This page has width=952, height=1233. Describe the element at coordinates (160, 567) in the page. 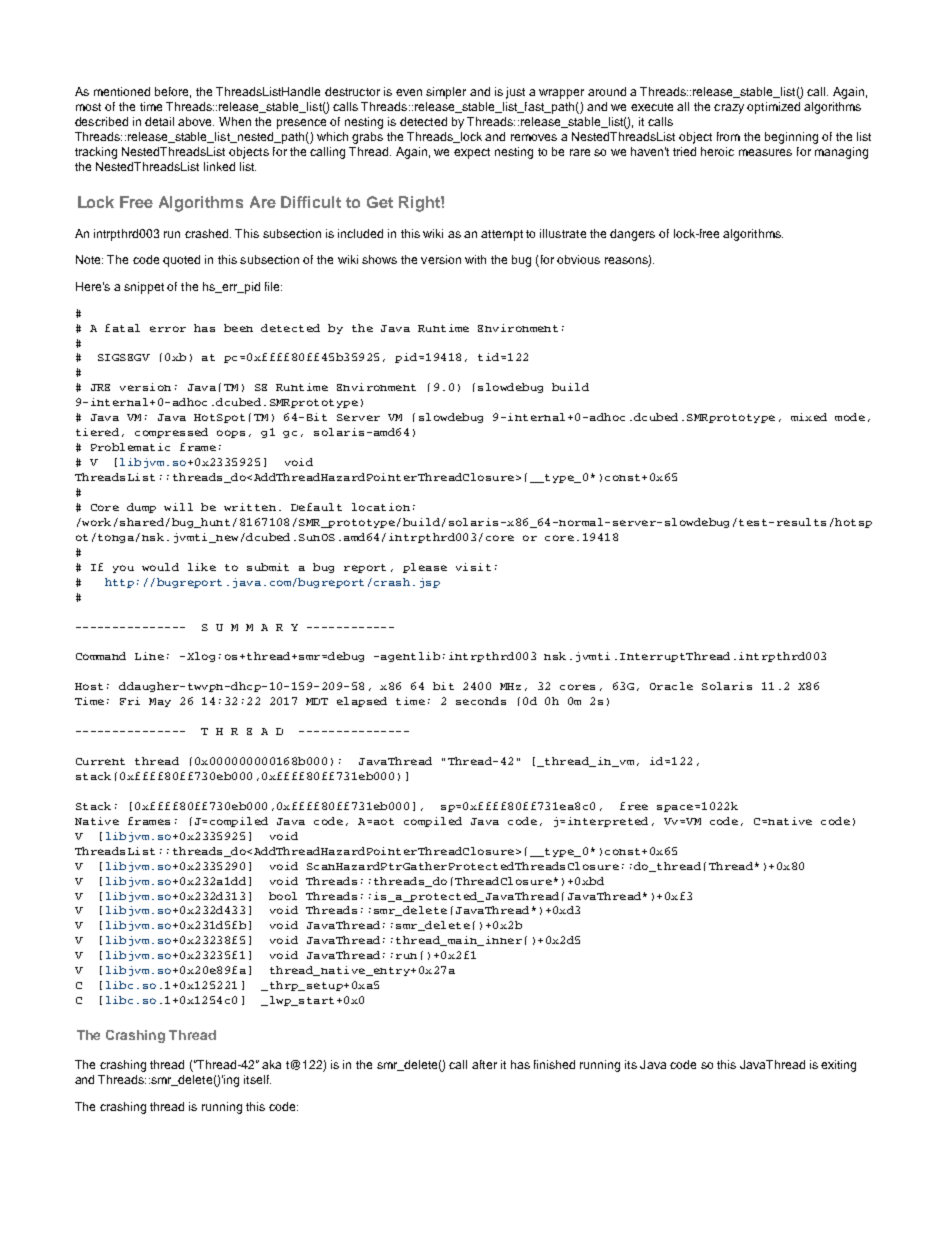

I see `would` at that location.
